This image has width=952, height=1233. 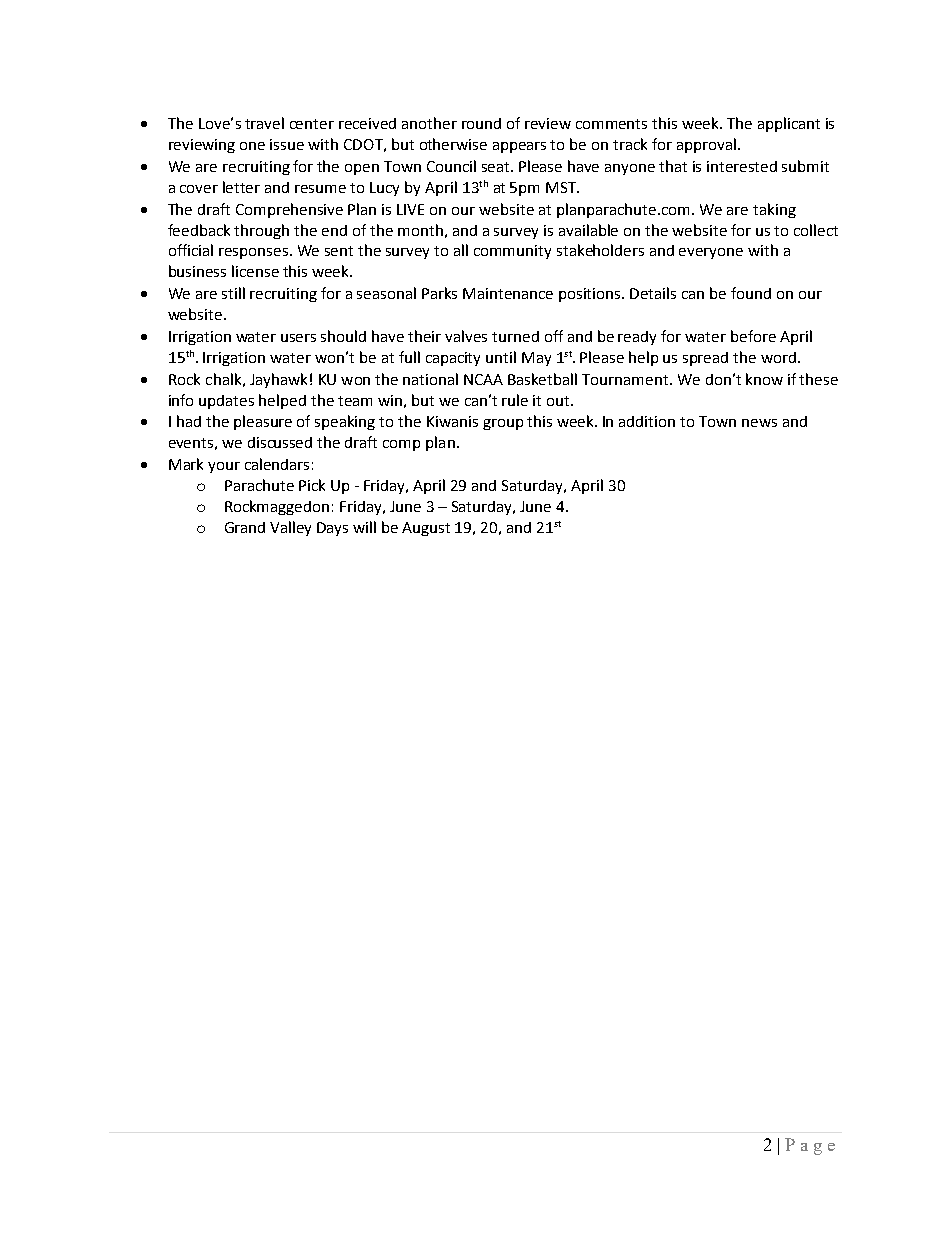 I want to click on interested, so click(x=742, y=166).
